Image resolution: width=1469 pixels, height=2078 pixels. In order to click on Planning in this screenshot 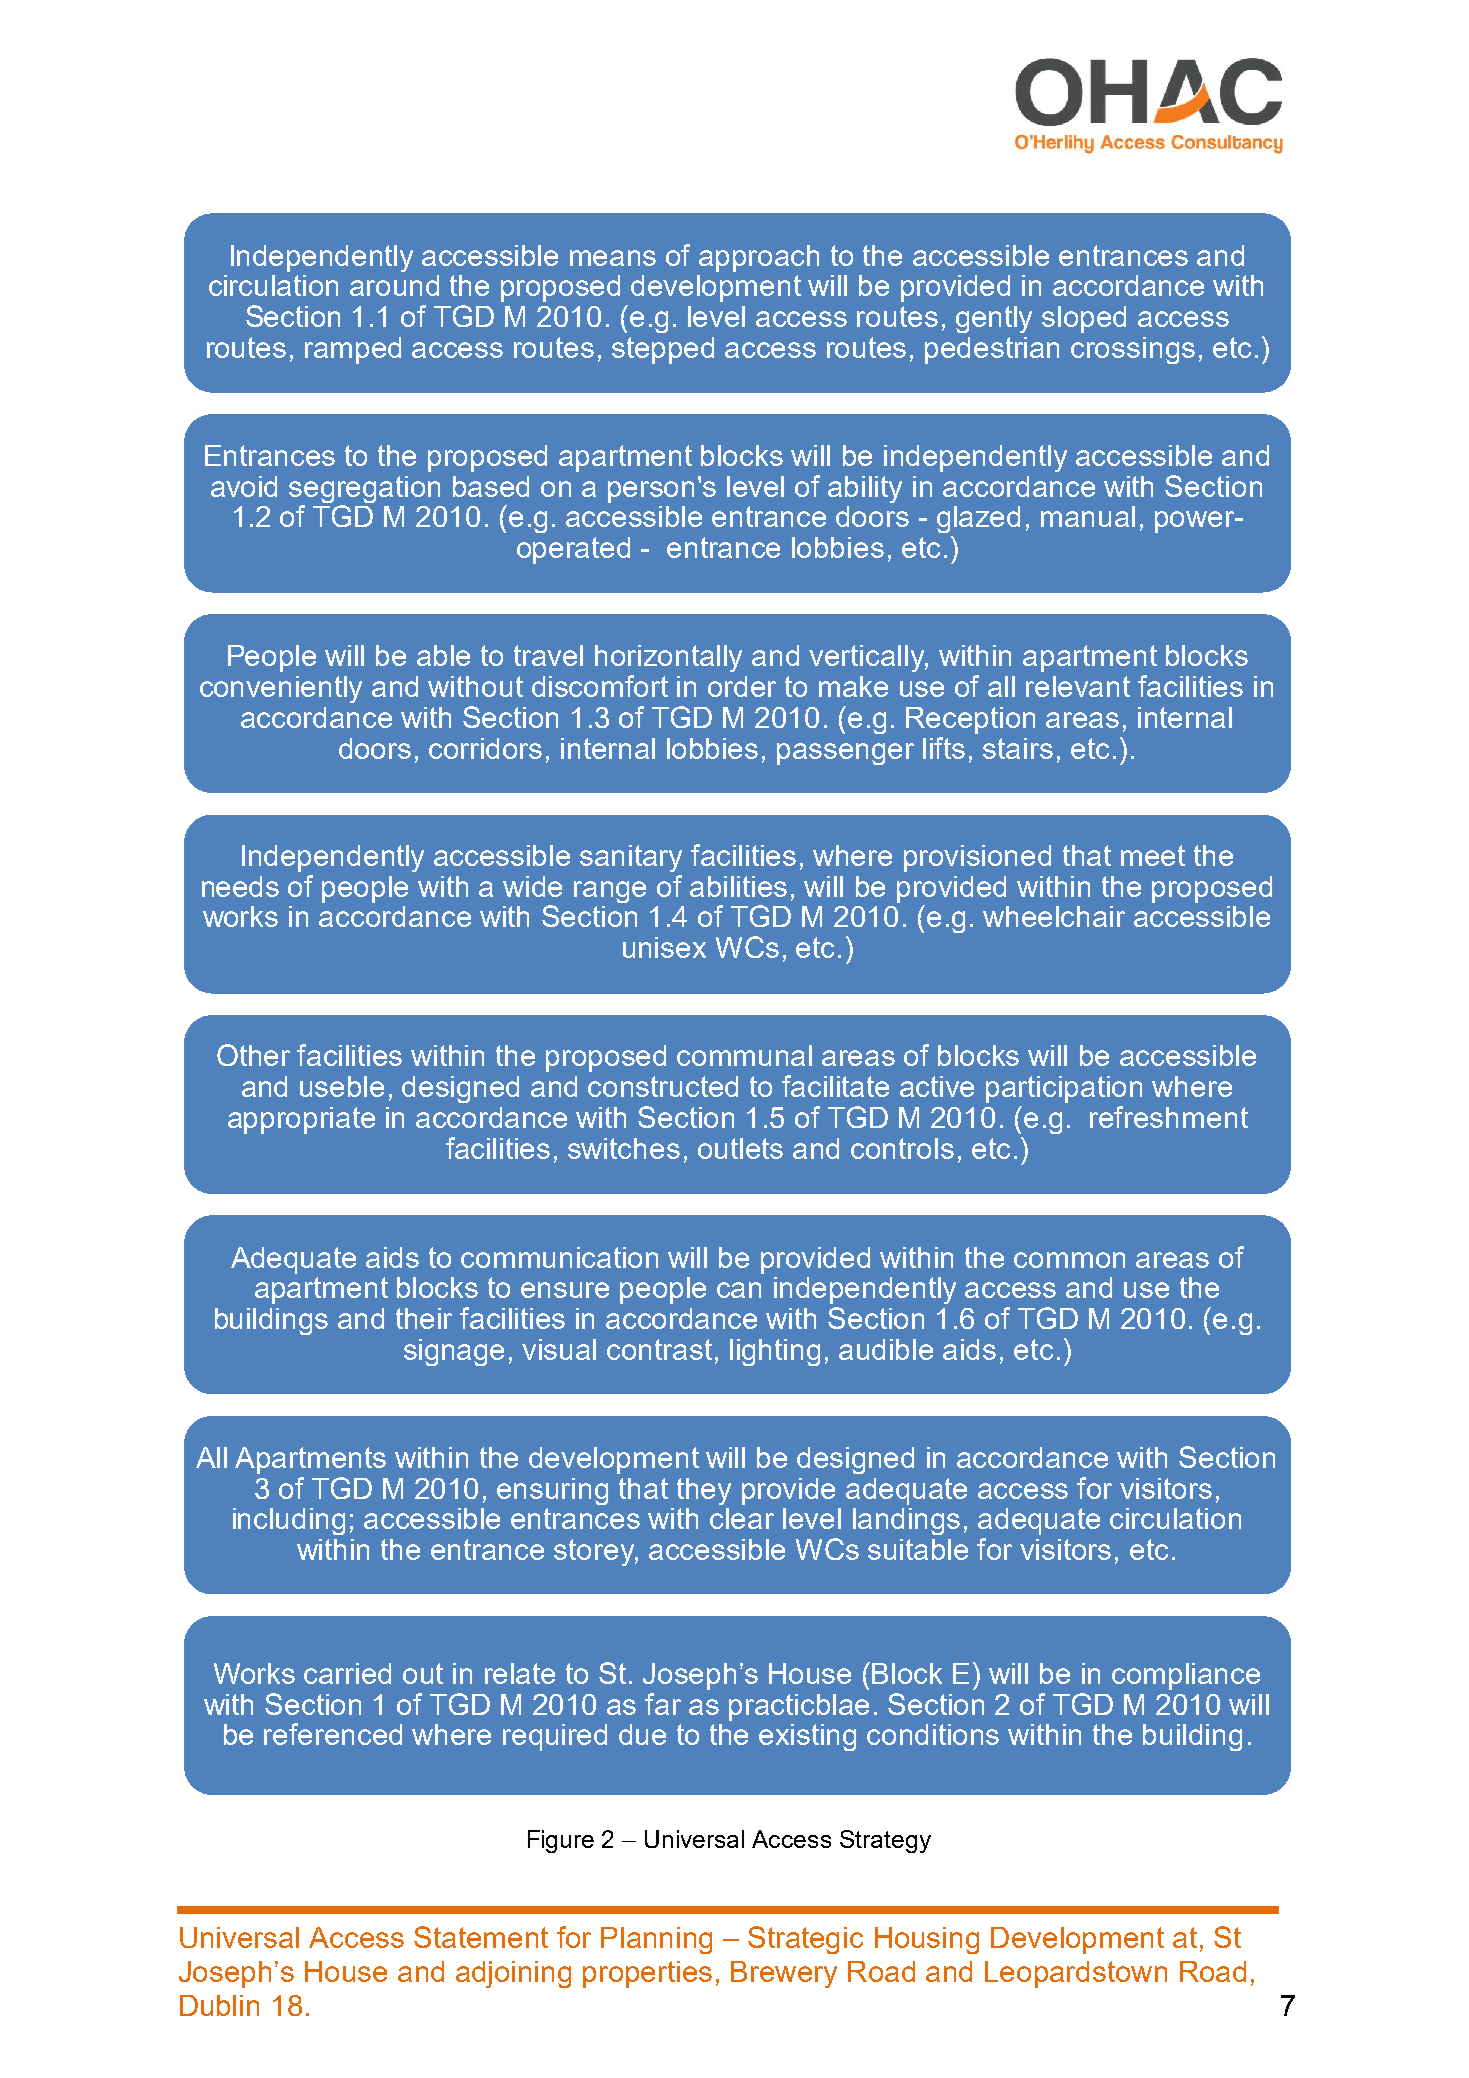, I will do `click(656, 1940)`.
